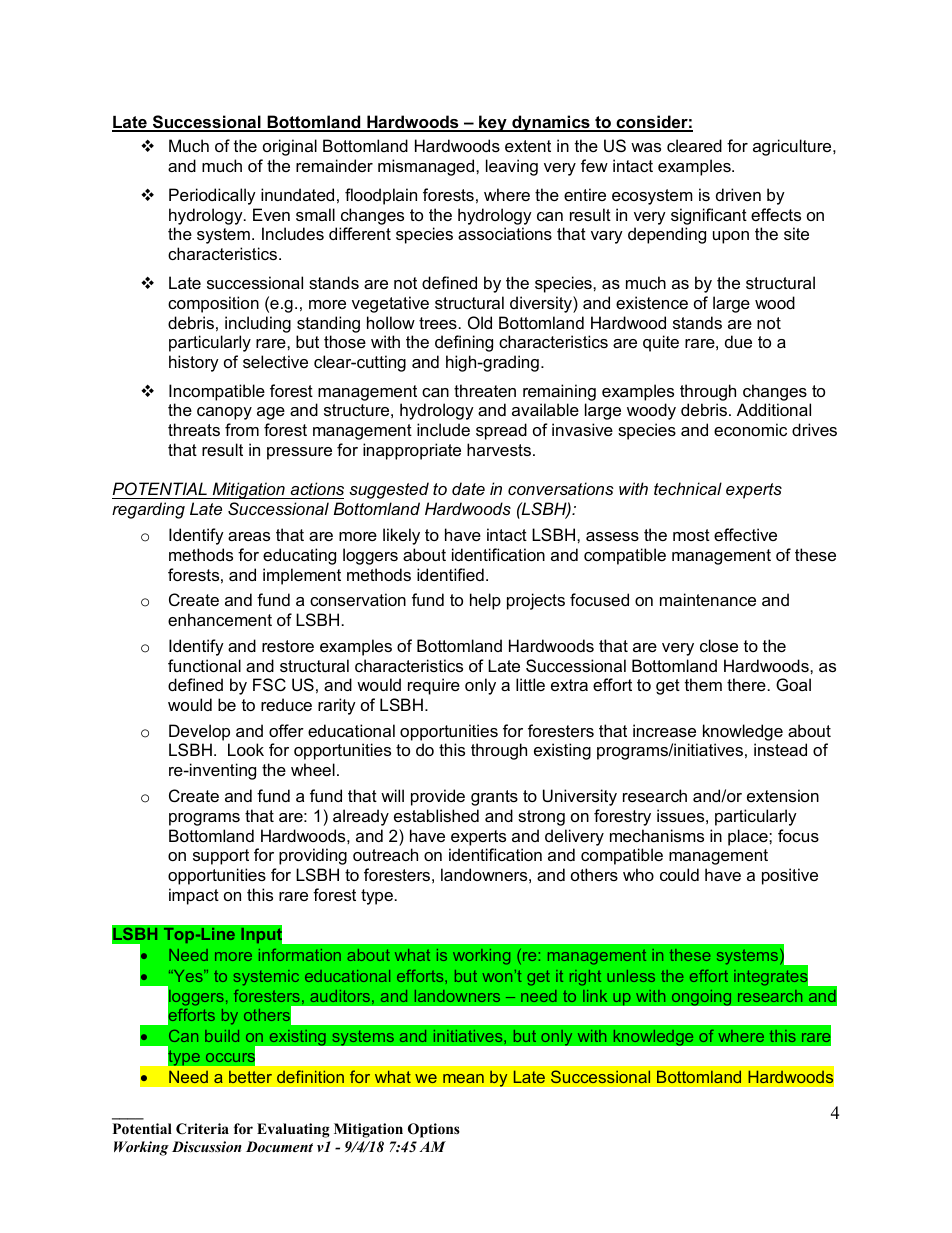 The width and height of the screenshot is (952, 1233). What do you see at coordinates (220, 619) in the screenshot?
I see `enhancement` at bounding box center [220, 619].
